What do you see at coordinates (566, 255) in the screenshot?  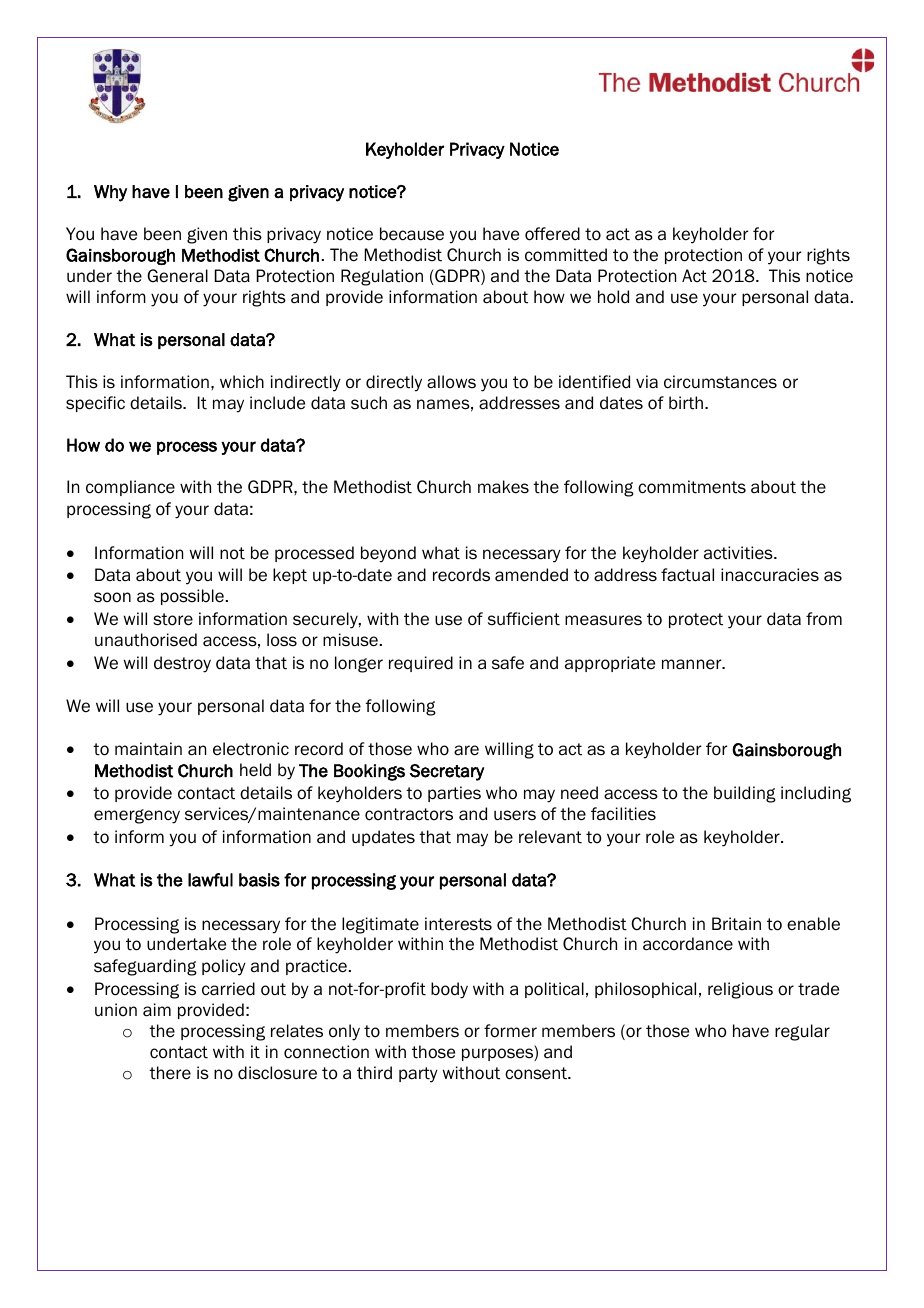 I see `committed` at bounding box center [566, 255].
